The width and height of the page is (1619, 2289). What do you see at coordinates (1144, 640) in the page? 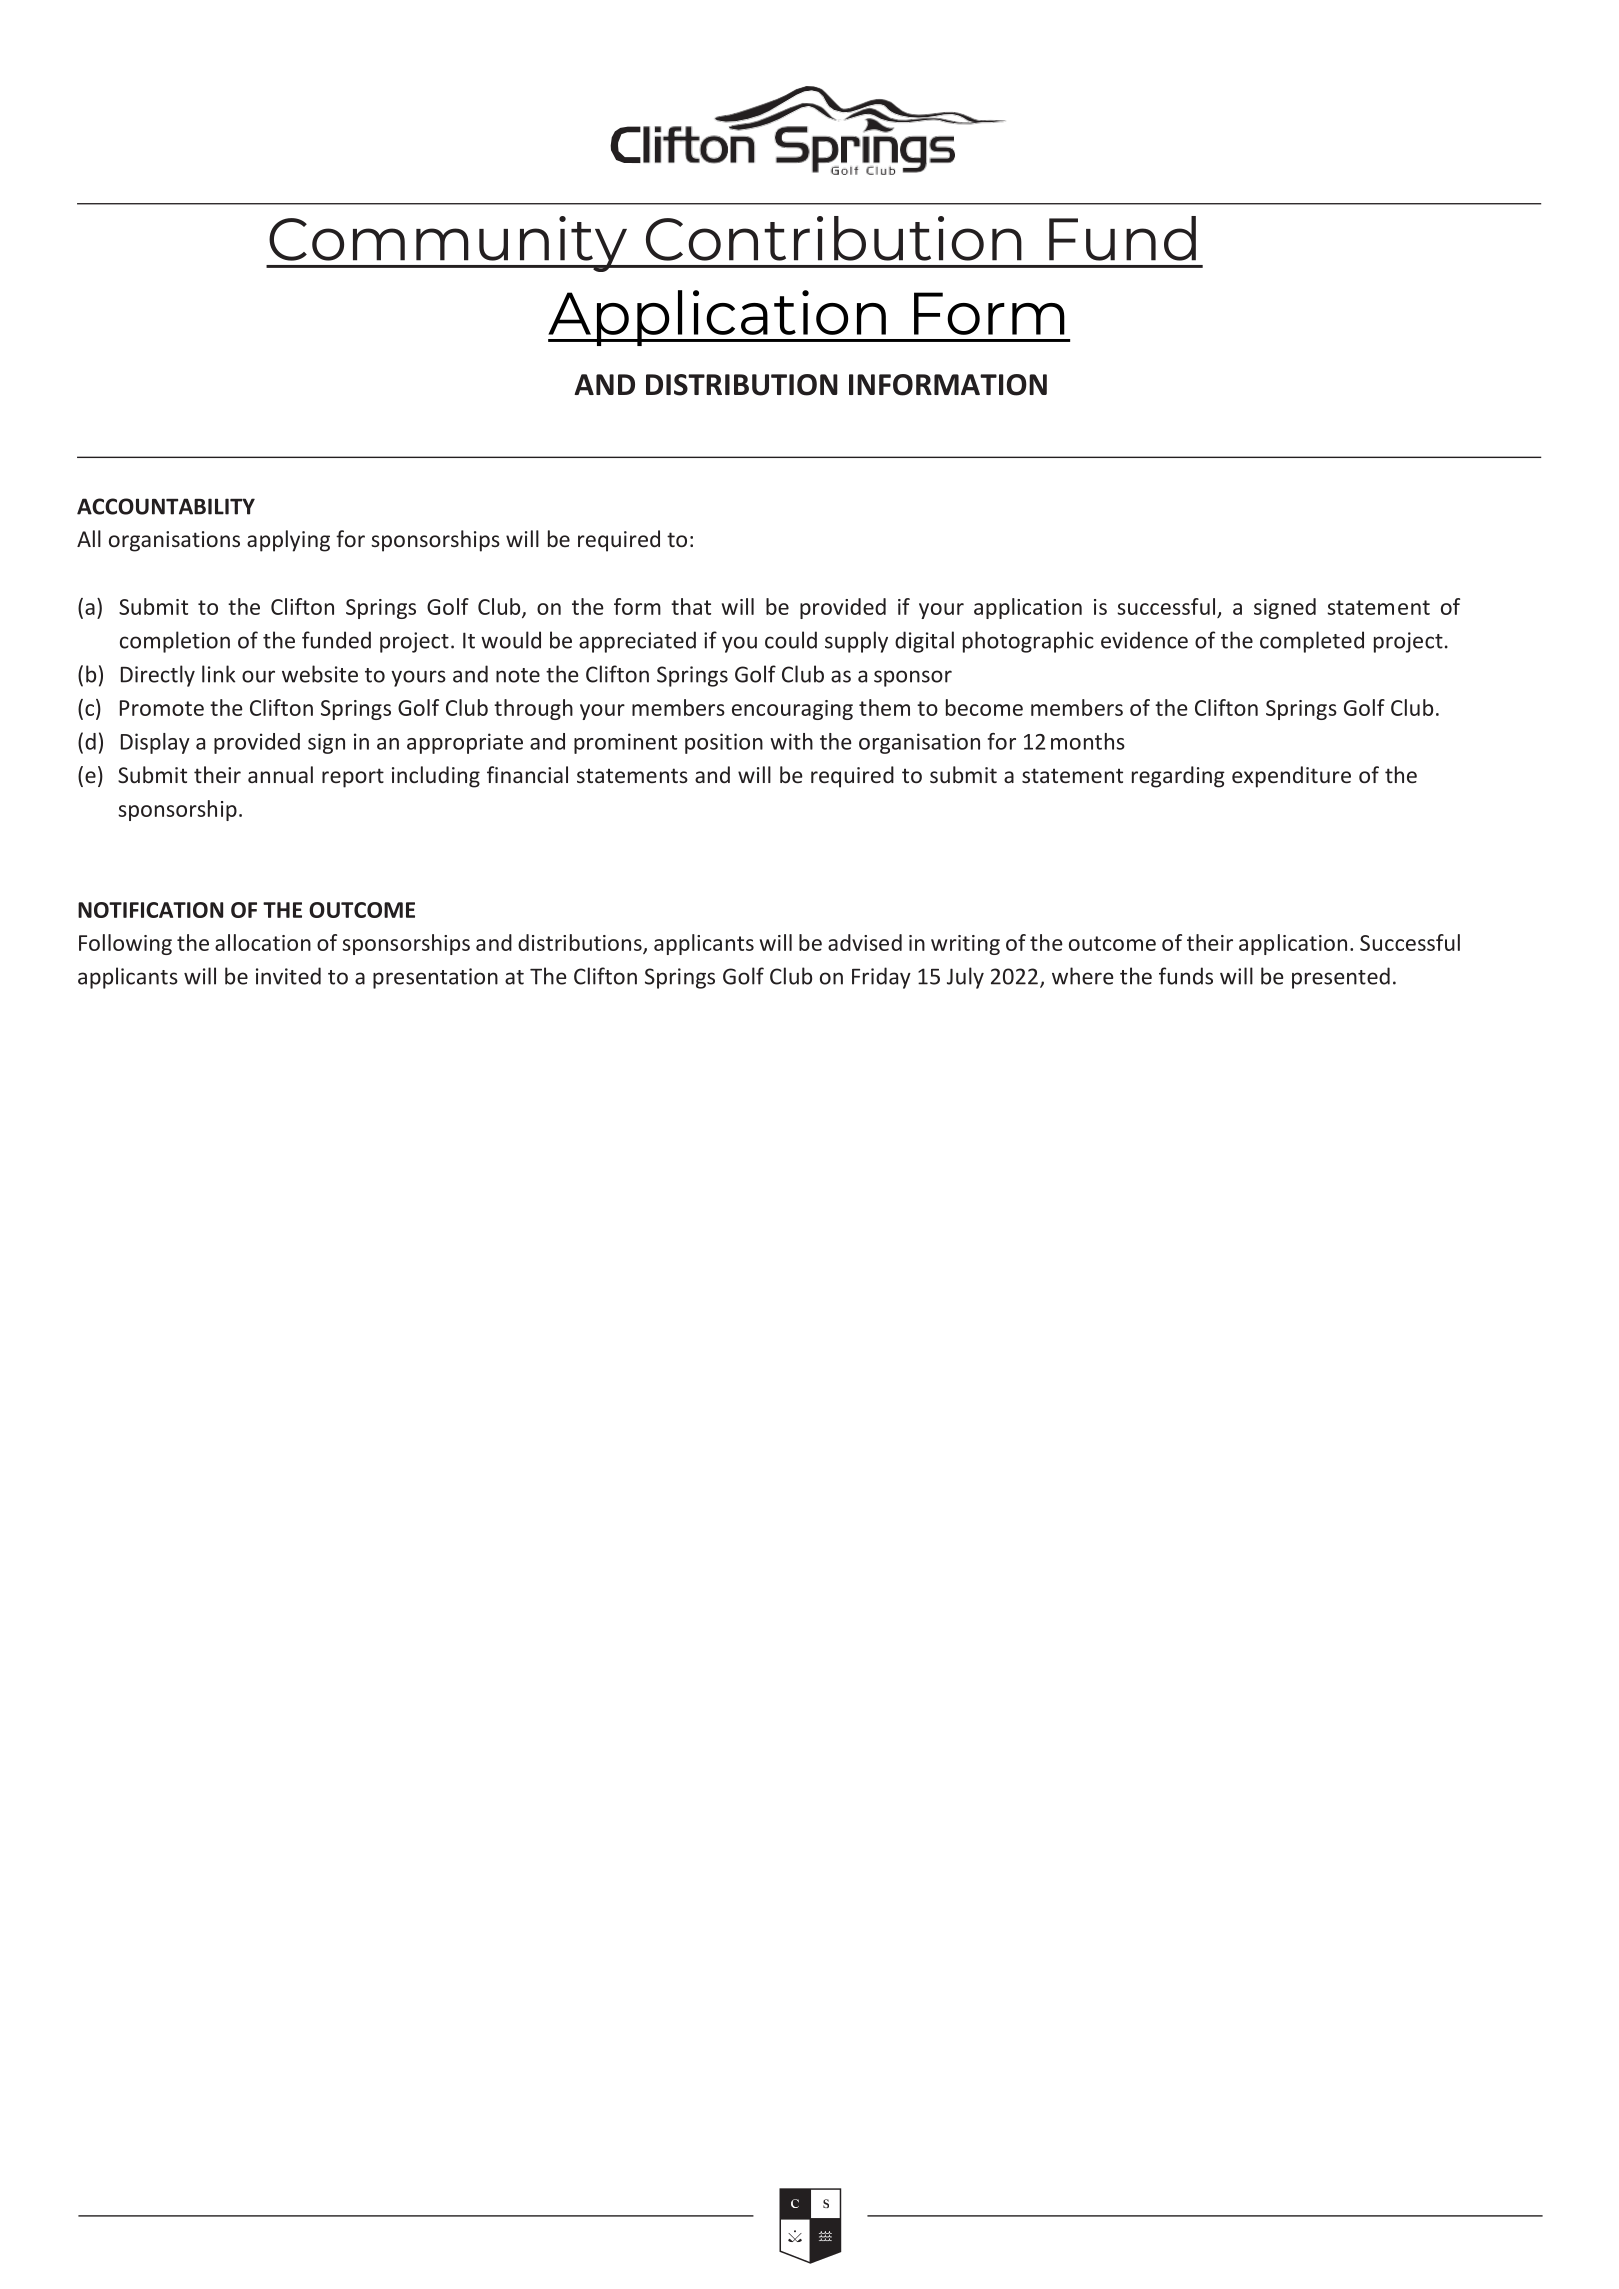
I see `evidence` at bounding box center [1144, 640].
